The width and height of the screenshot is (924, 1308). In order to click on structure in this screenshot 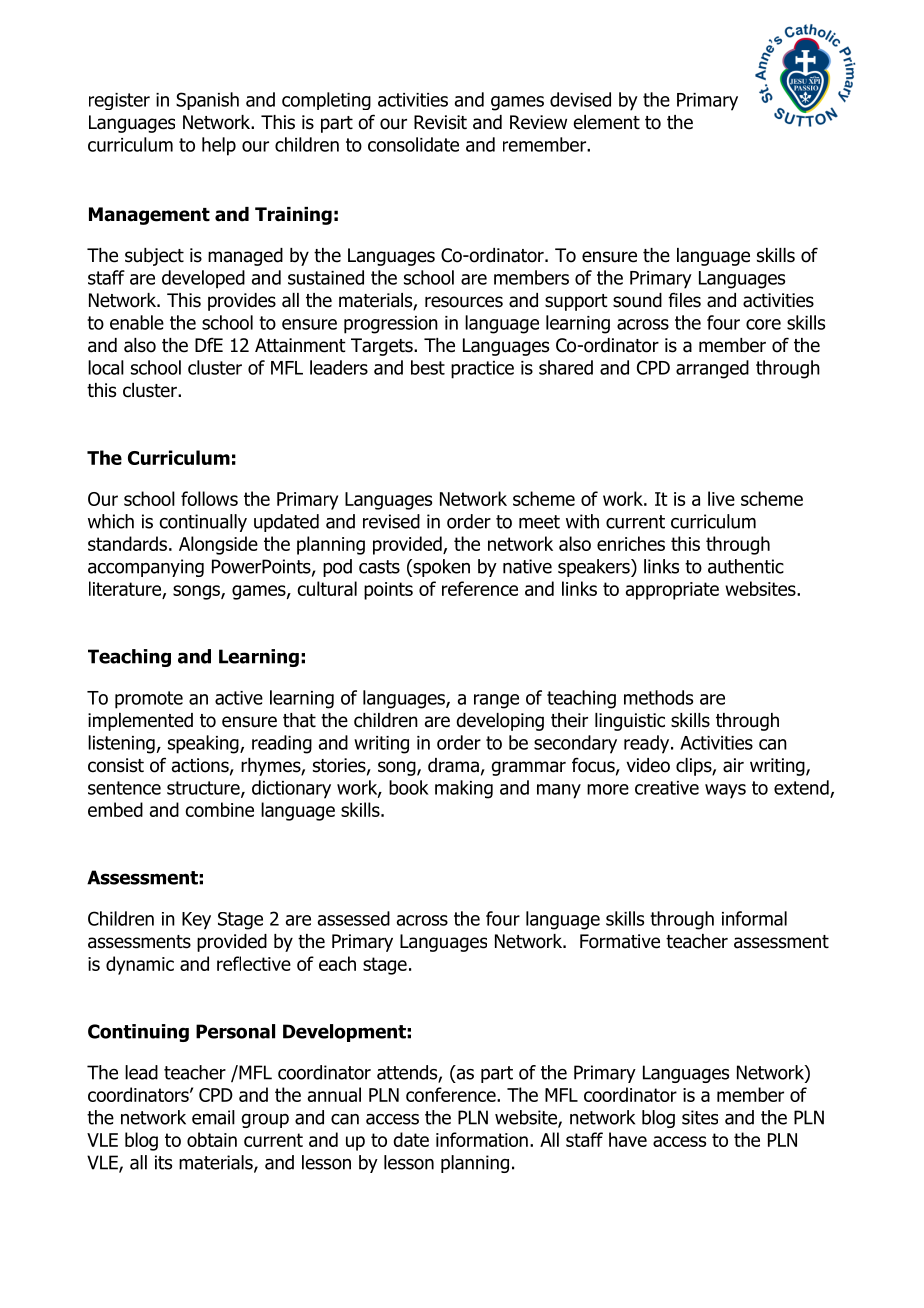, I will do `click(204, 789)`.
